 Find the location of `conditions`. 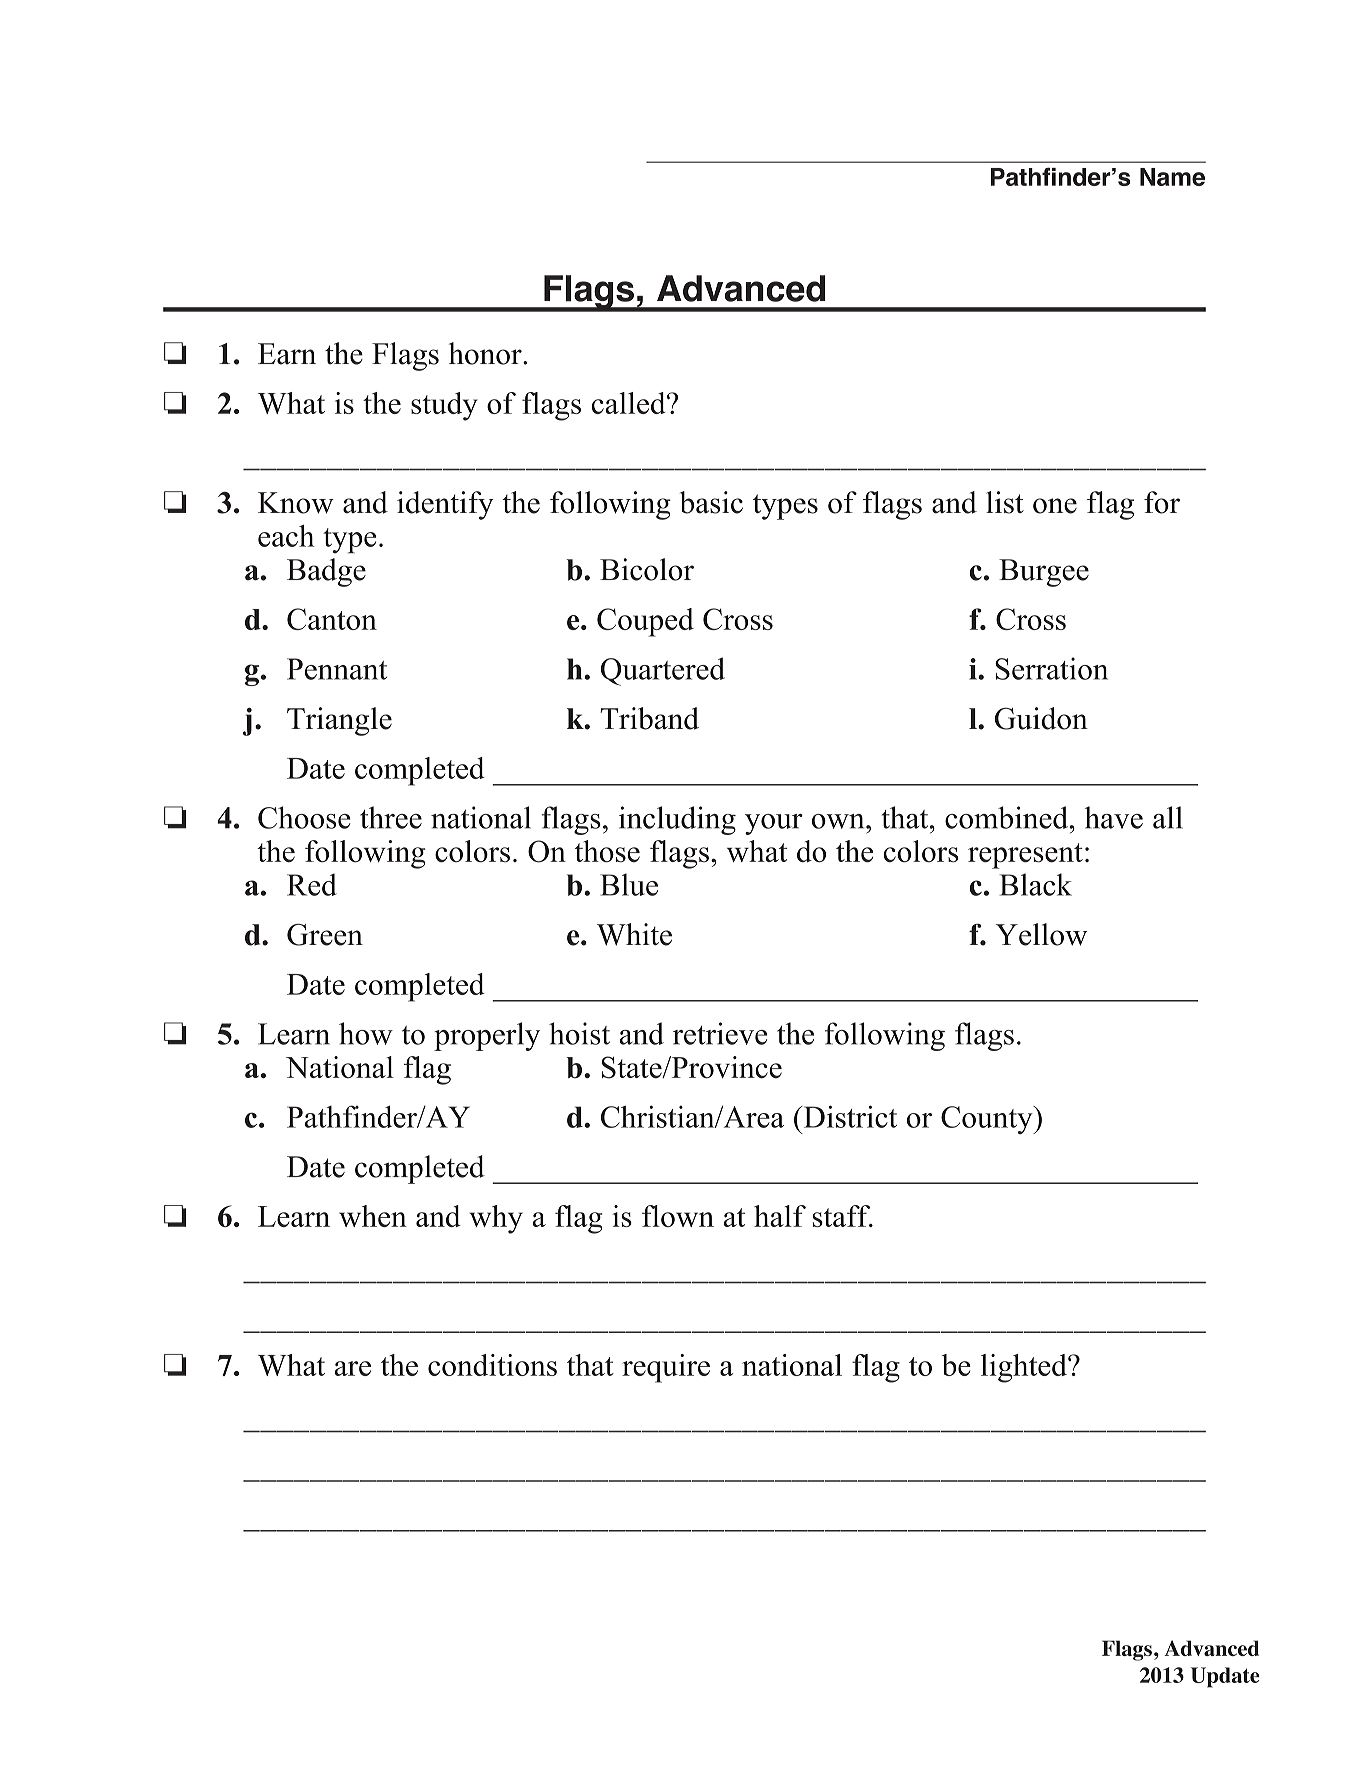

conditions is located at coordinates (492, 1365).
